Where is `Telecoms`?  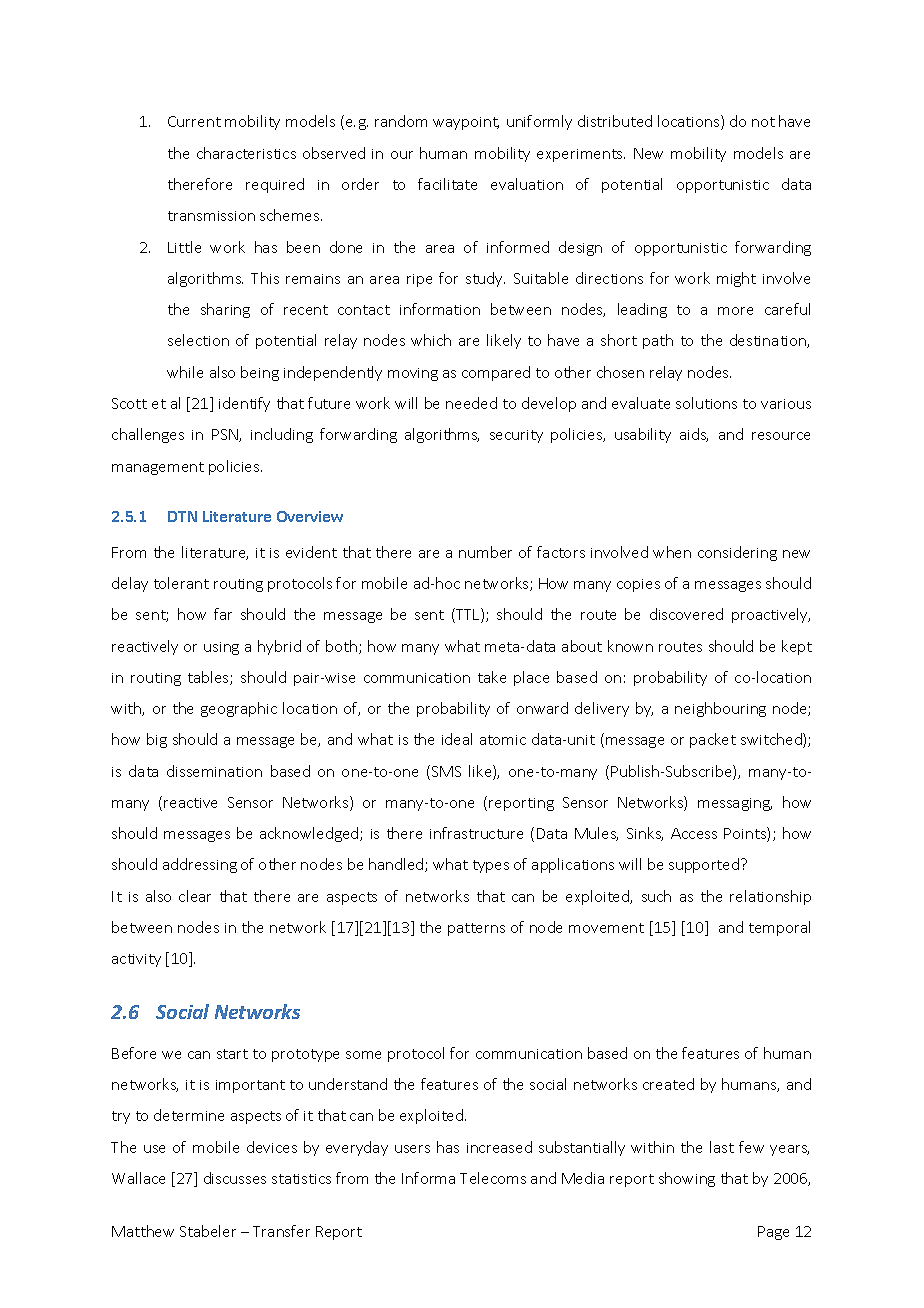 Telecoms is located at coordinates (493, 1178).
